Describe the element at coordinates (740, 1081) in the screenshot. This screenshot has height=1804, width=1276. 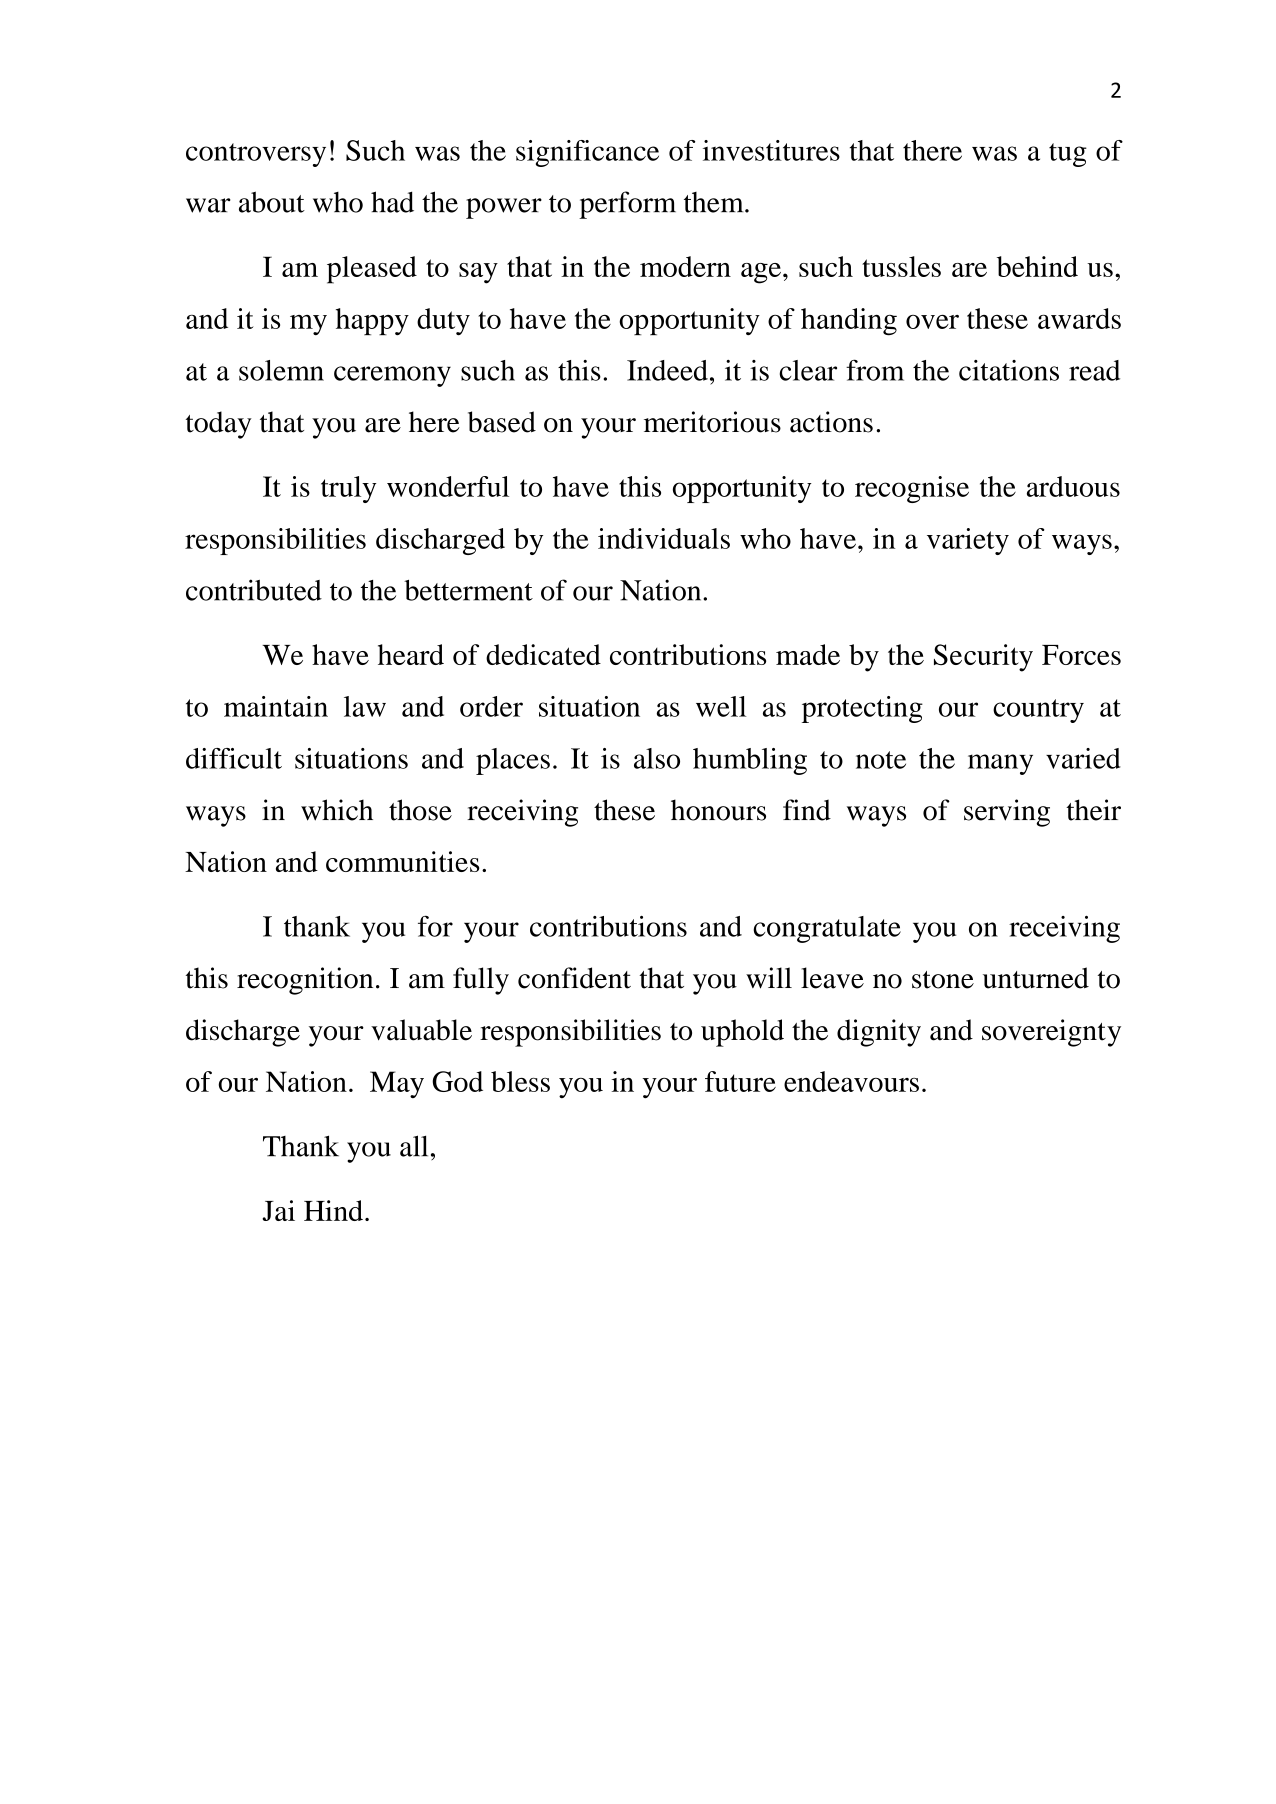
I see `future` at that location.
